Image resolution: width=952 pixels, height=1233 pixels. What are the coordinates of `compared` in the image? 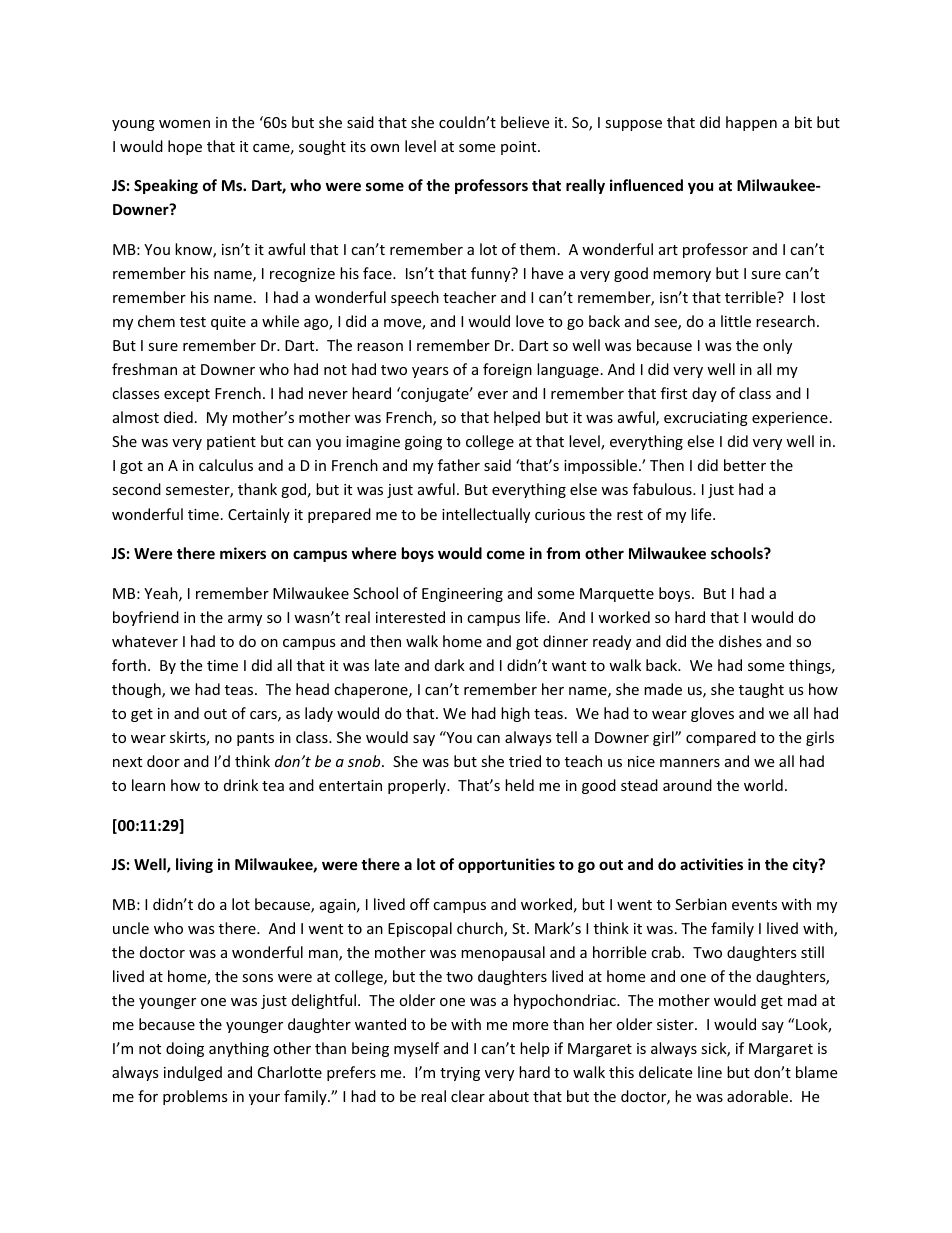 It's located at (721, 738).
